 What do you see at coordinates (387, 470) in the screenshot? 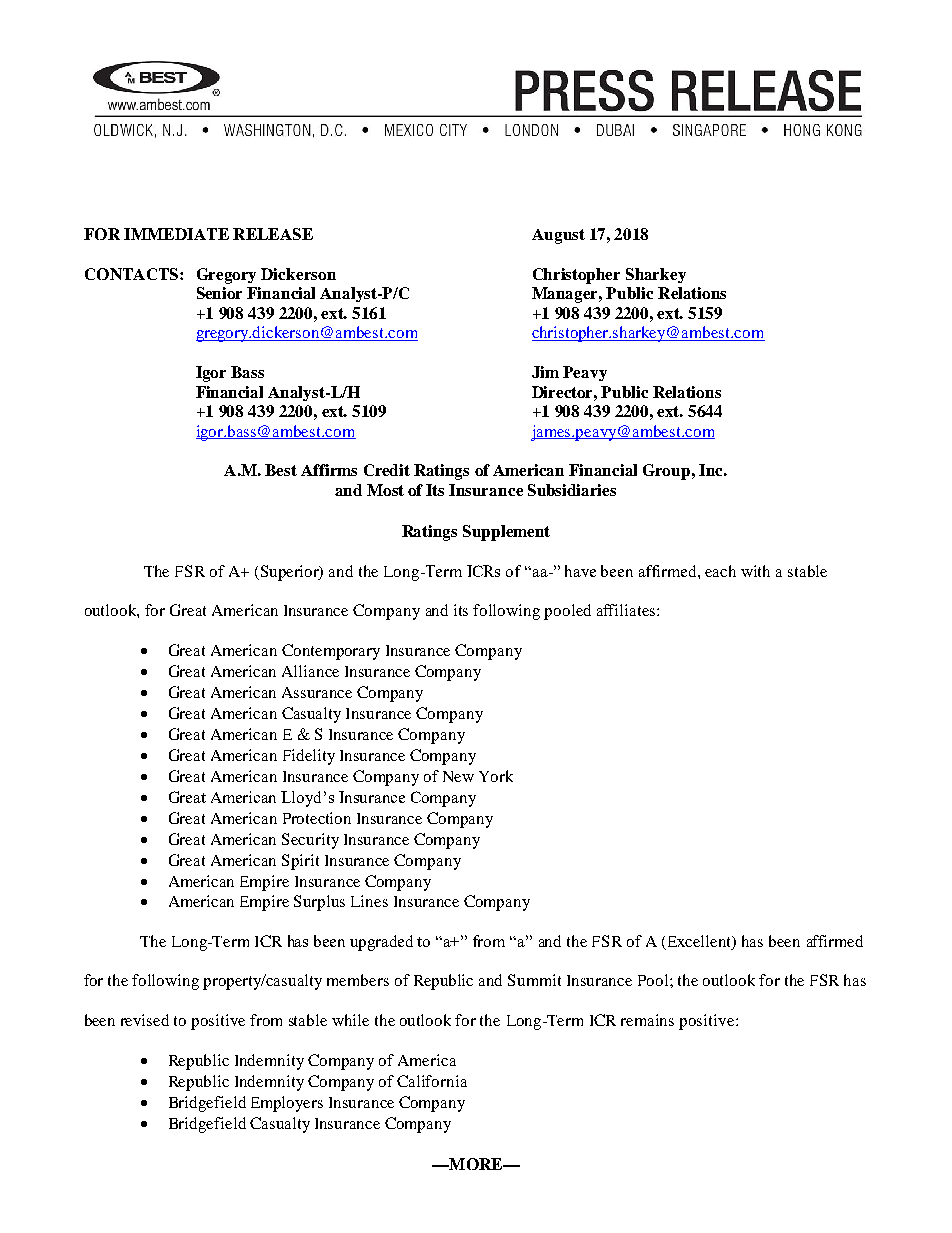
I see `Credit` at bounding box center [387, 470].
